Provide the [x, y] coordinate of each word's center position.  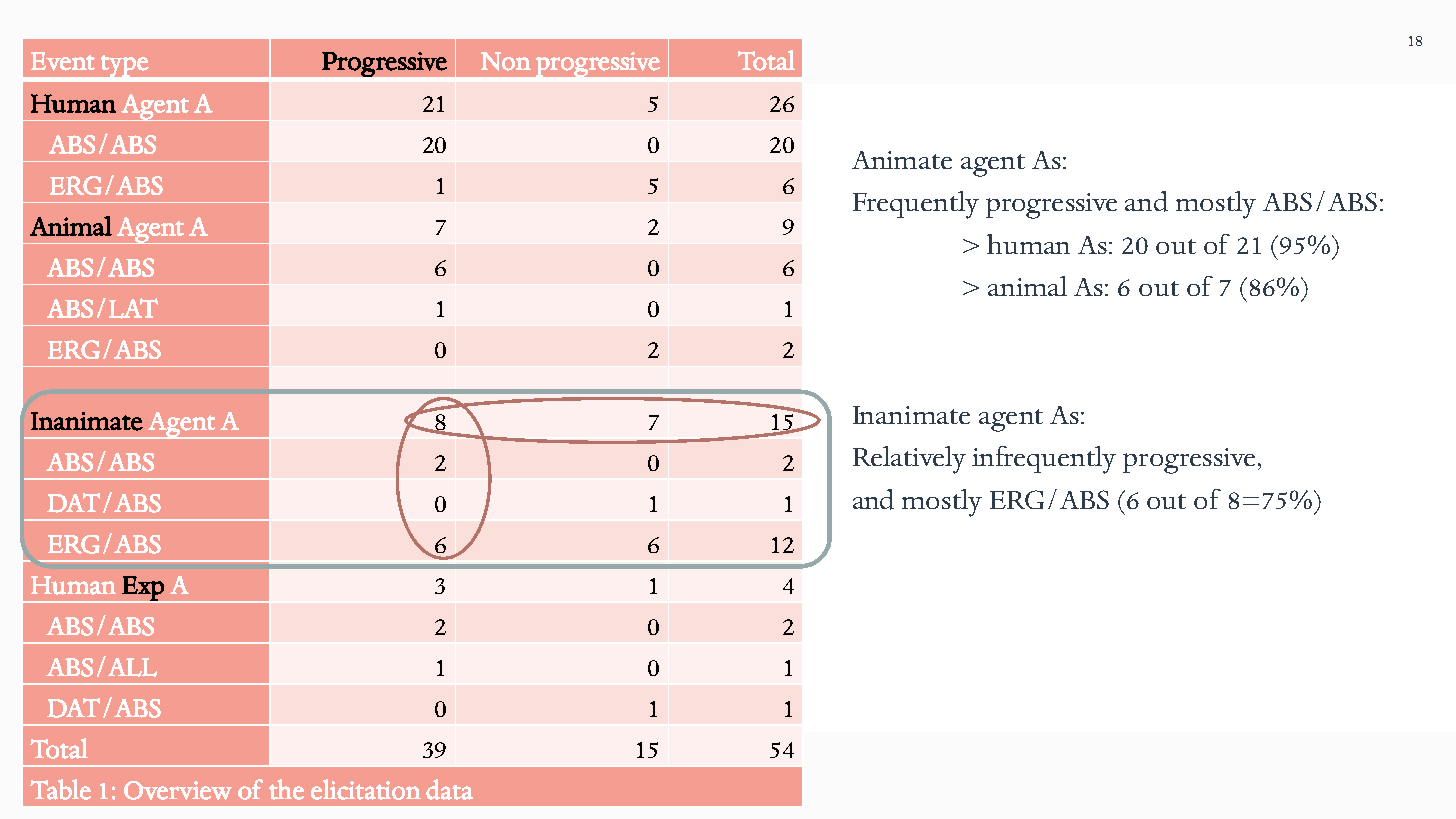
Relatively [909, 460]
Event [63, 61]
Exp [143, 589]
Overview [178, 790]
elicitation [366, 789]
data [449, 789]
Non [506, 61]
